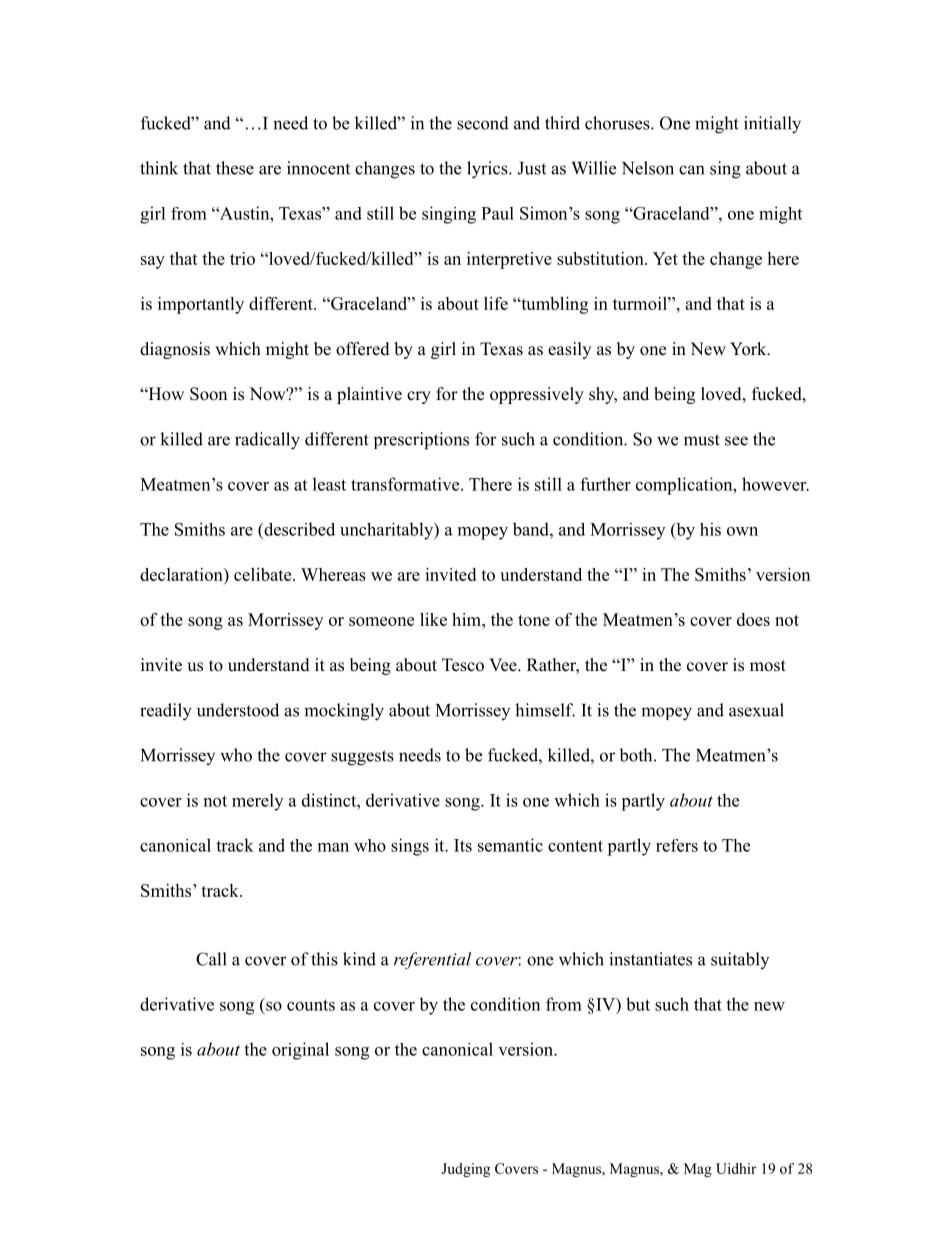 The image size is (952, 1233). Describe the element at coordinates (753, 619) in the screenshot. I see `does` at that location.
